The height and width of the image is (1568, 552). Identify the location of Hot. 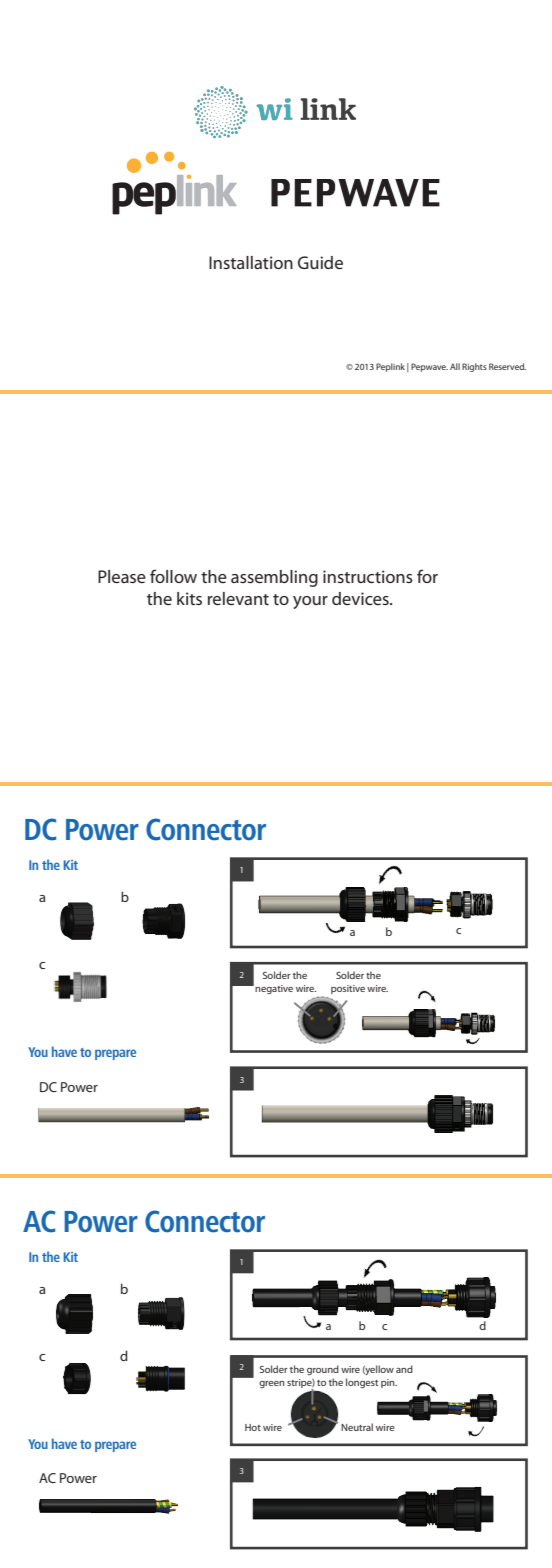
(253, 1427).
